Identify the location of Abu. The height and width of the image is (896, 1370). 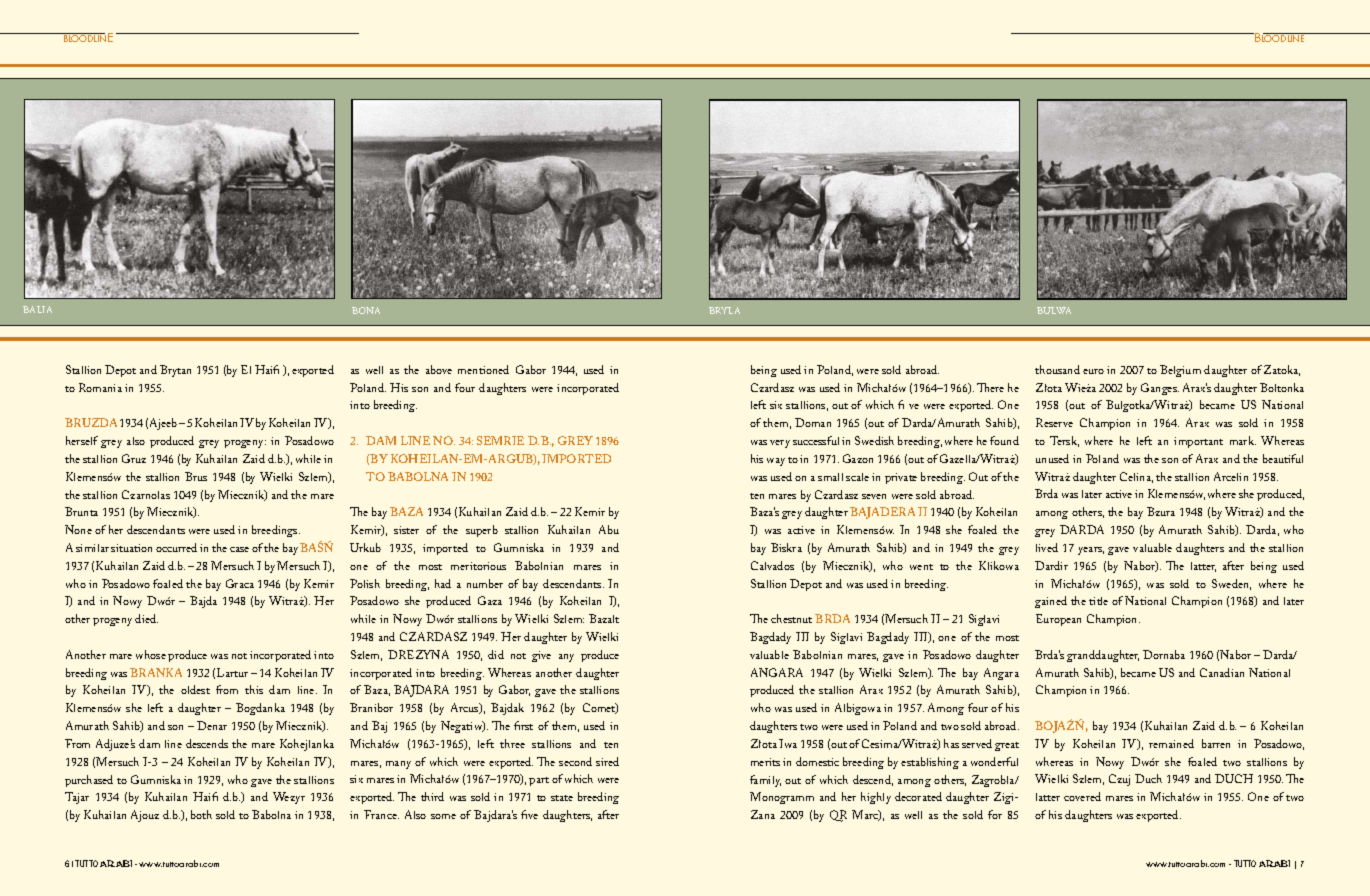
(609, 529).
